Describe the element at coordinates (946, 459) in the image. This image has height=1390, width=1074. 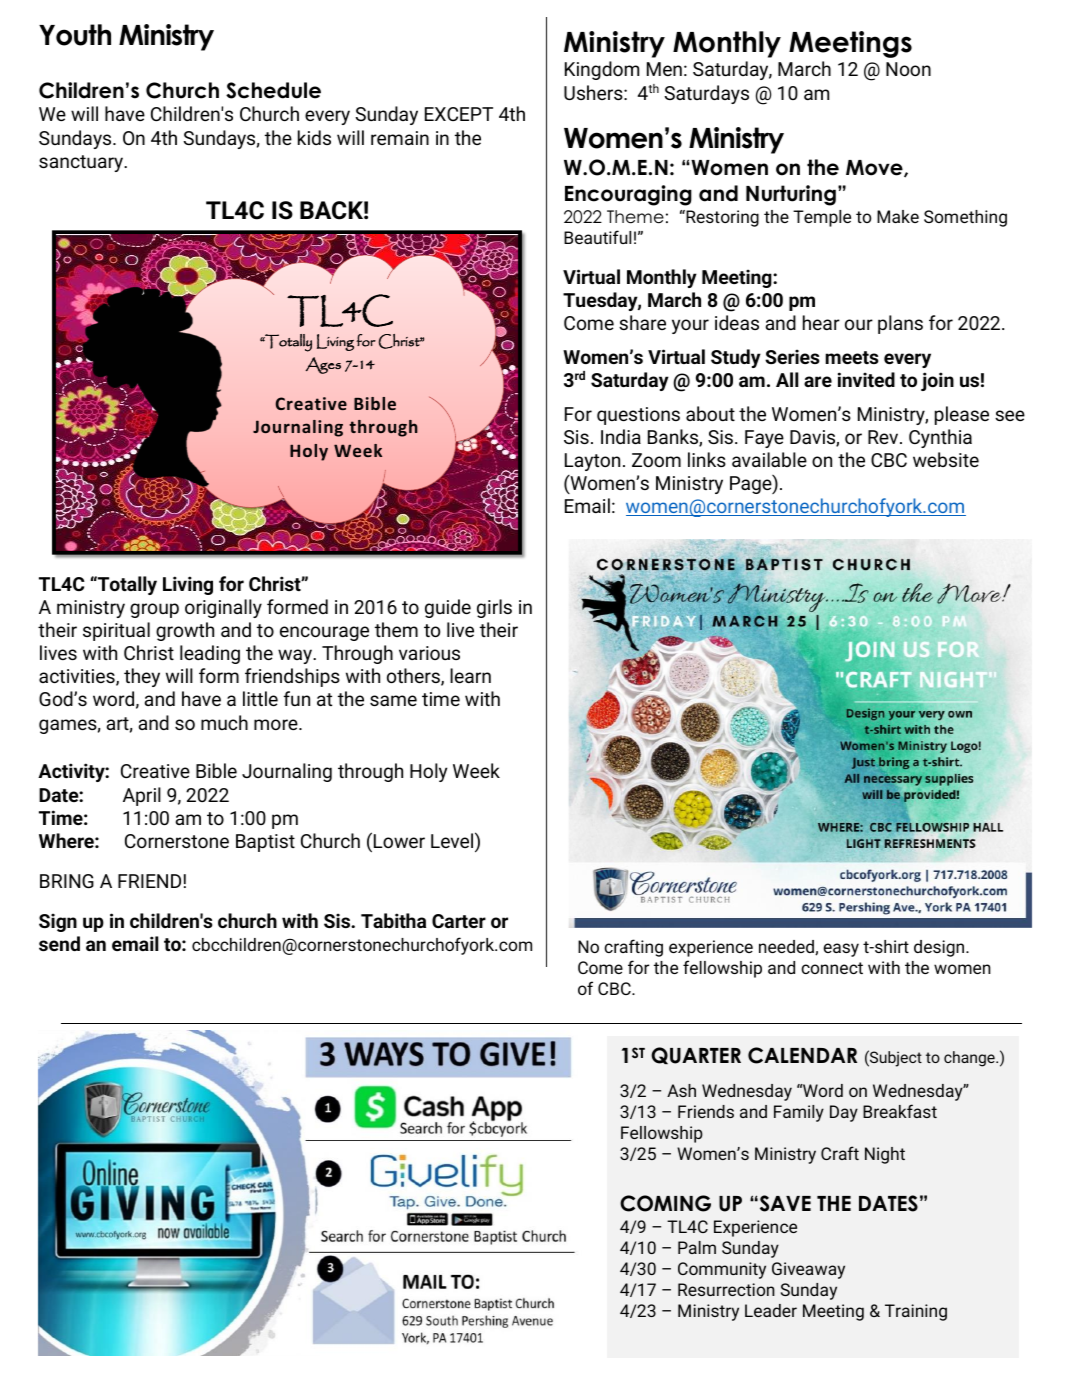
I see `website` at that location.
